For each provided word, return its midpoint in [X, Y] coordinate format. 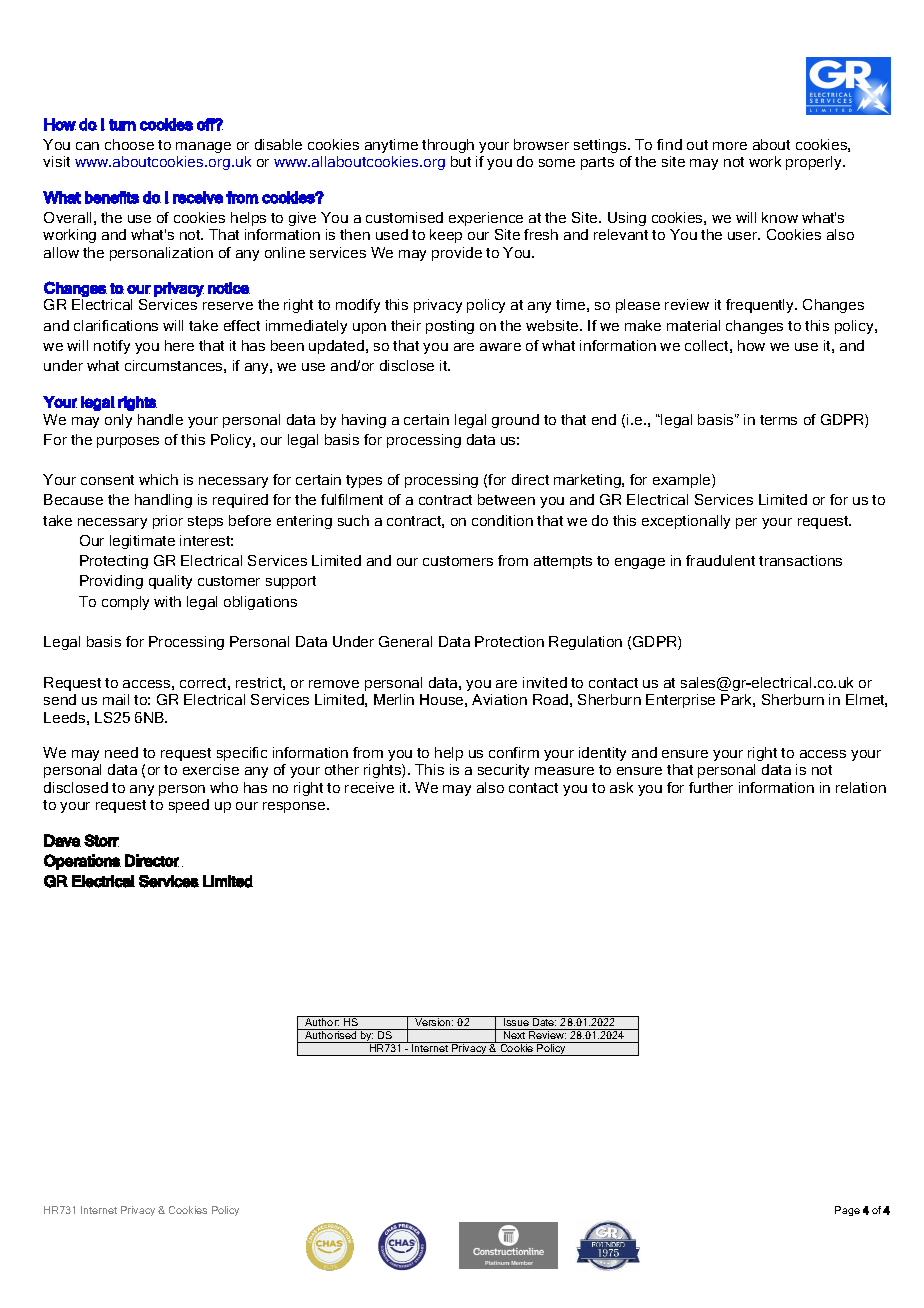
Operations [82, 862]
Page [847, 1211]
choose [129, 144]
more [730, 146]
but [461, 161]
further [711, 787]
